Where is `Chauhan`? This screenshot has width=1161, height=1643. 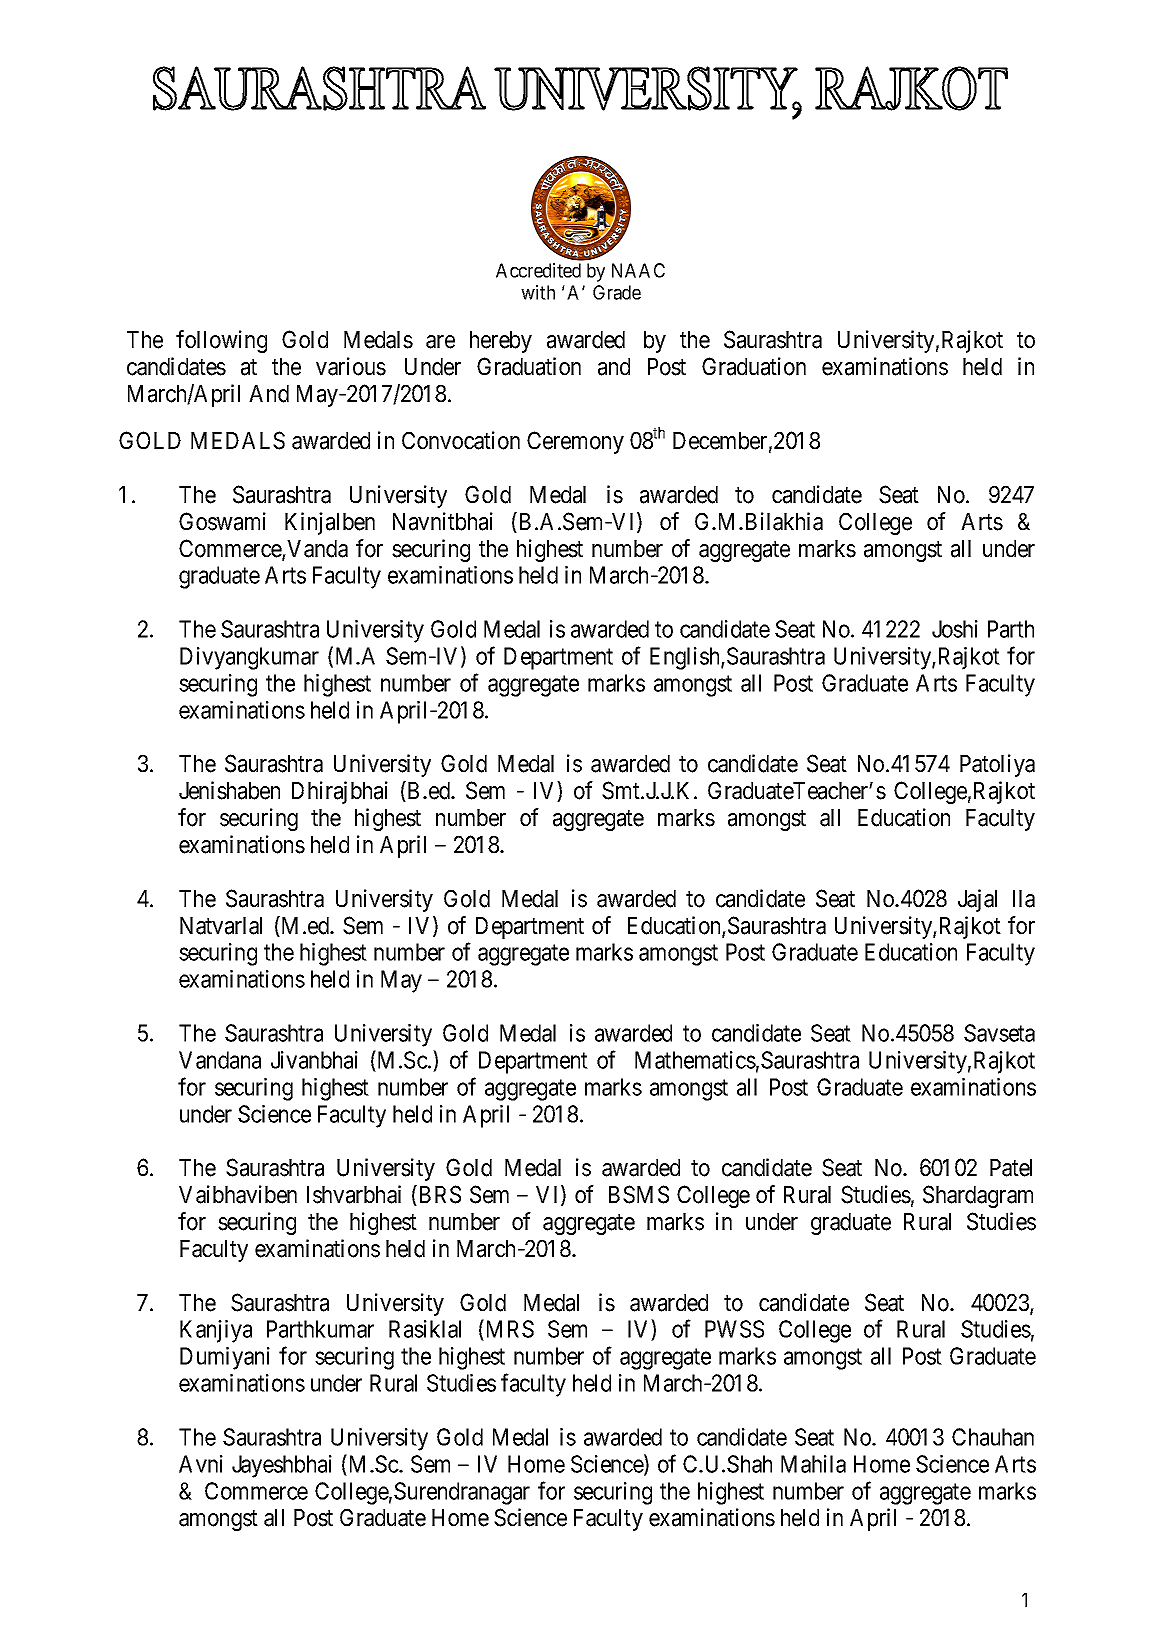 Chauhan is located at coordinates (993, 1437).
